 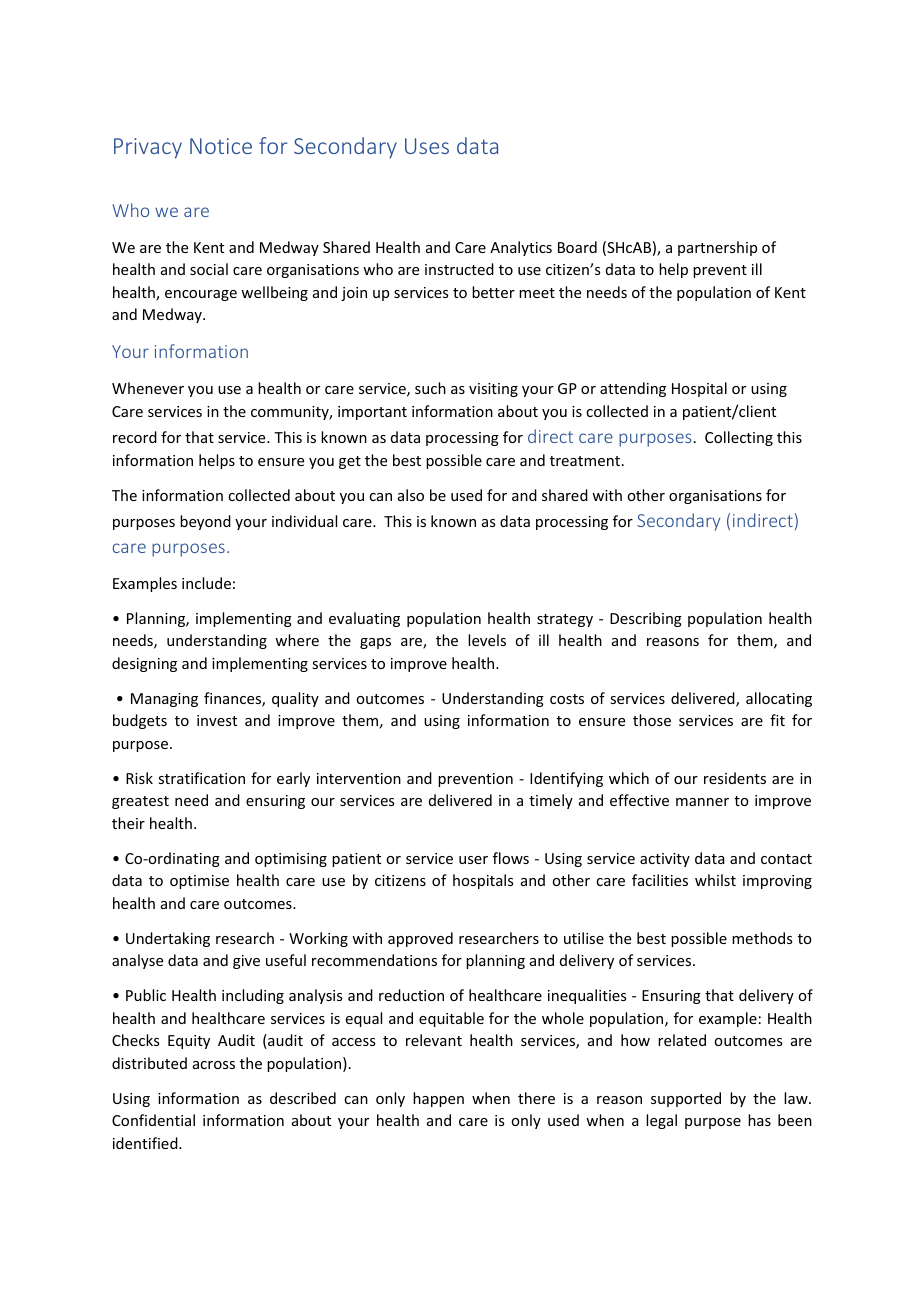 What do you see at coordinates (427, 146) in the screenshot?
I see `Uses` at bounding box center [427, 146].
